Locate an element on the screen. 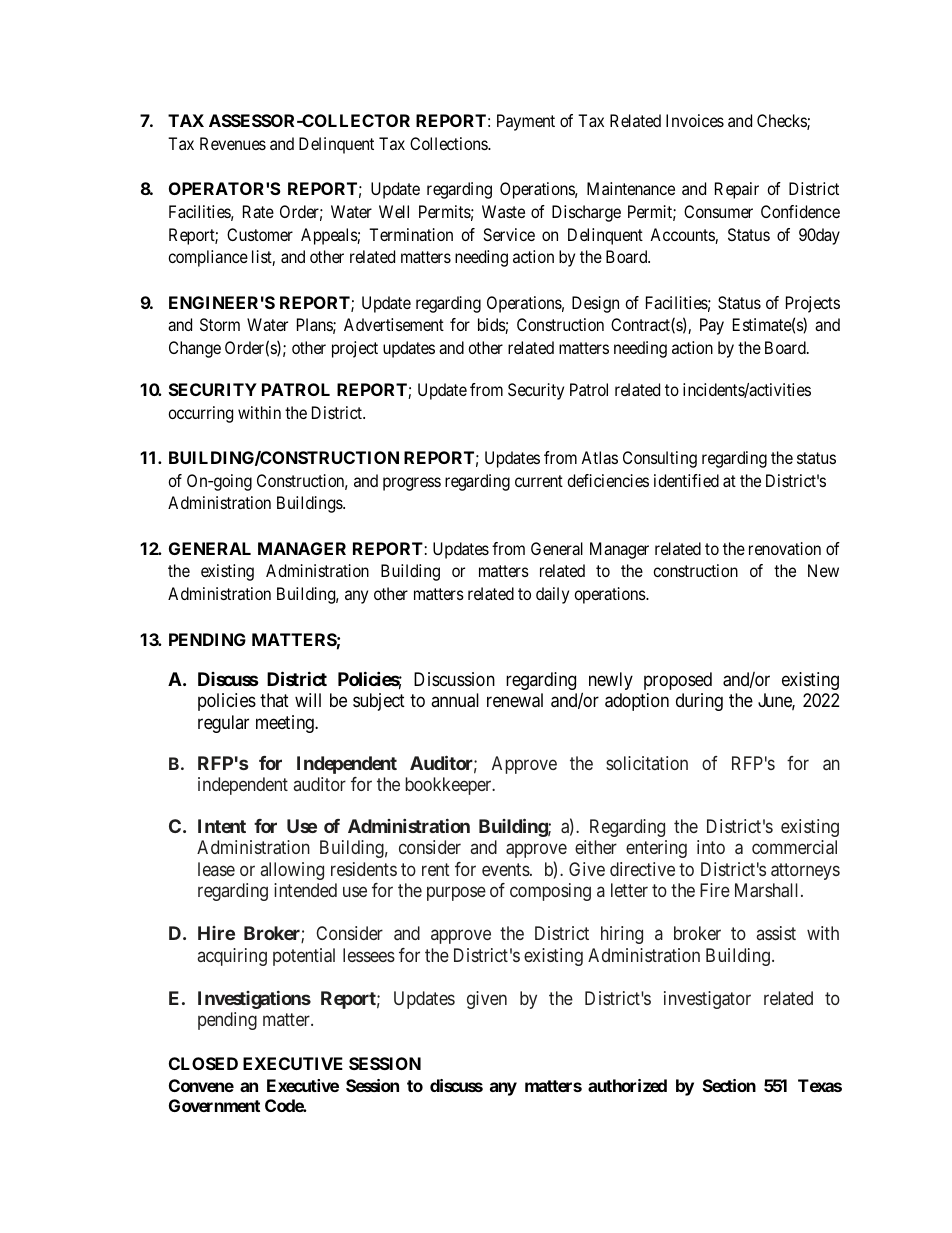 The width and height of the screenshot is (952, 1233). meeting is located at coordinates (286, 724).
